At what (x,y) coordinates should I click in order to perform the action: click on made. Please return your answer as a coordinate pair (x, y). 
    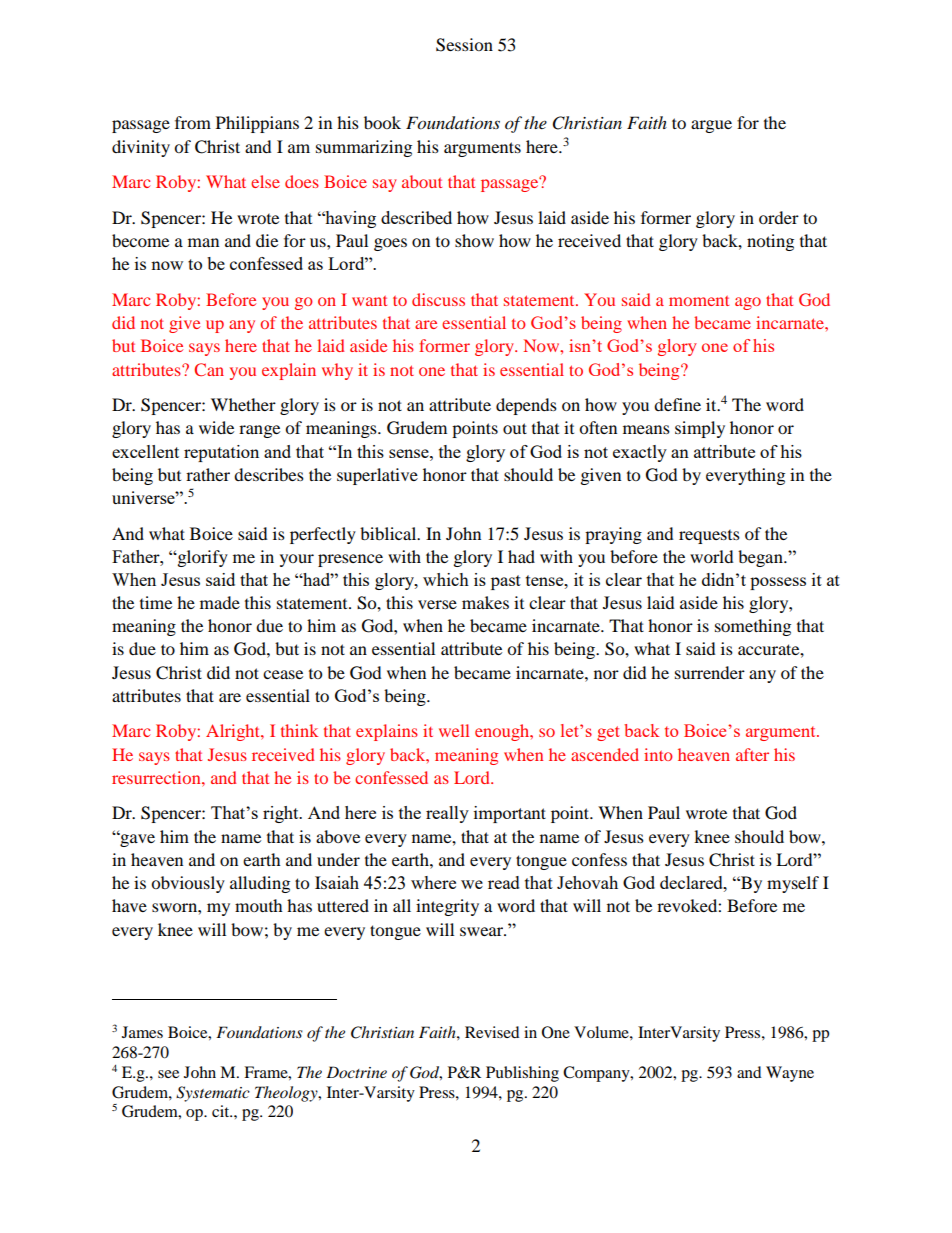
    Looking at the image, I should click on (220, 602).
